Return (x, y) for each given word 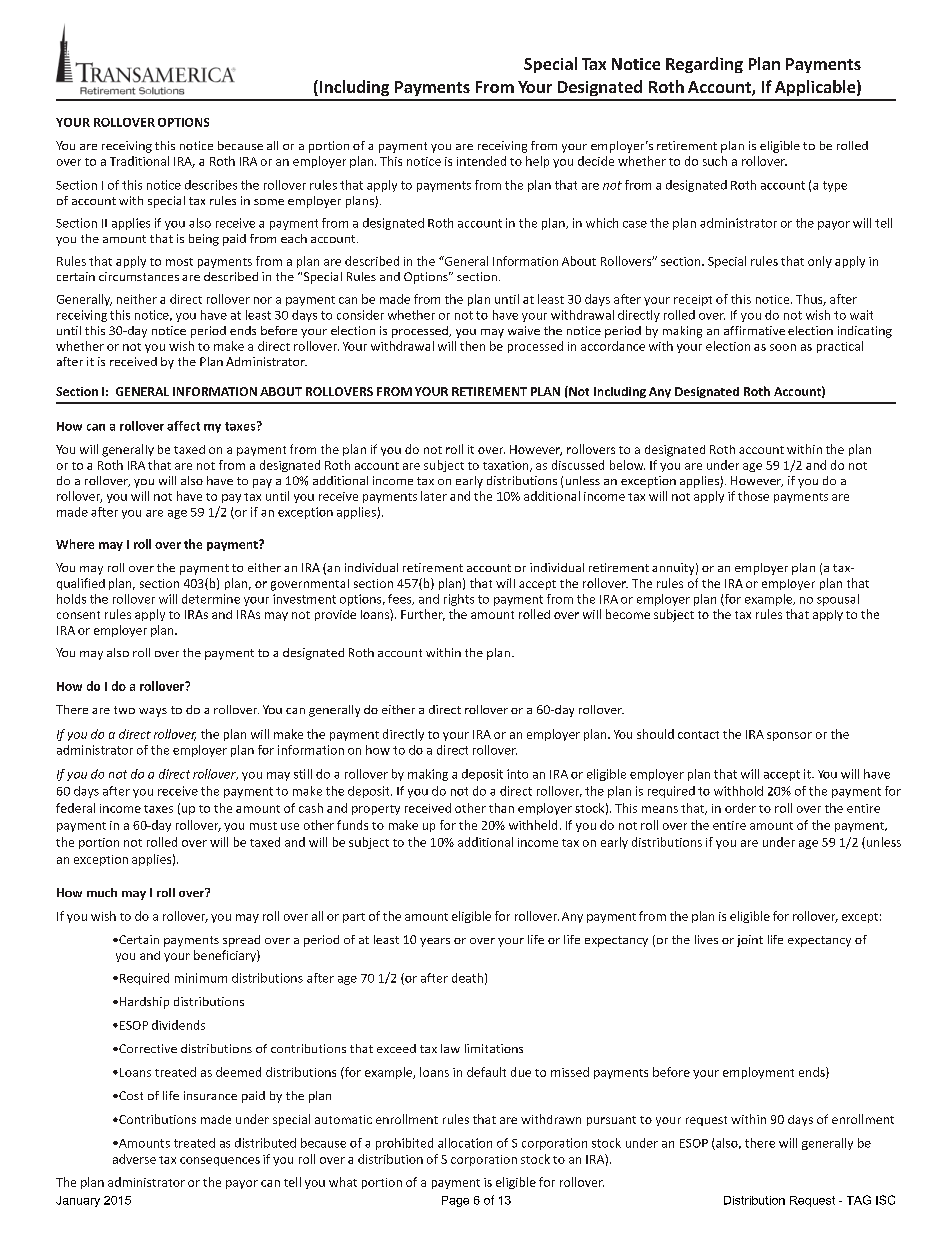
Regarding (704, 65)
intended (481, 161)
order (740, 808)
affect (183, 426)
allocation (465, 1143)
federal (75, 808)
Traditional (139, 161)
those (753, 496)
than (501, 808)
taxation (507, 466)
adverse (134, 1159)
